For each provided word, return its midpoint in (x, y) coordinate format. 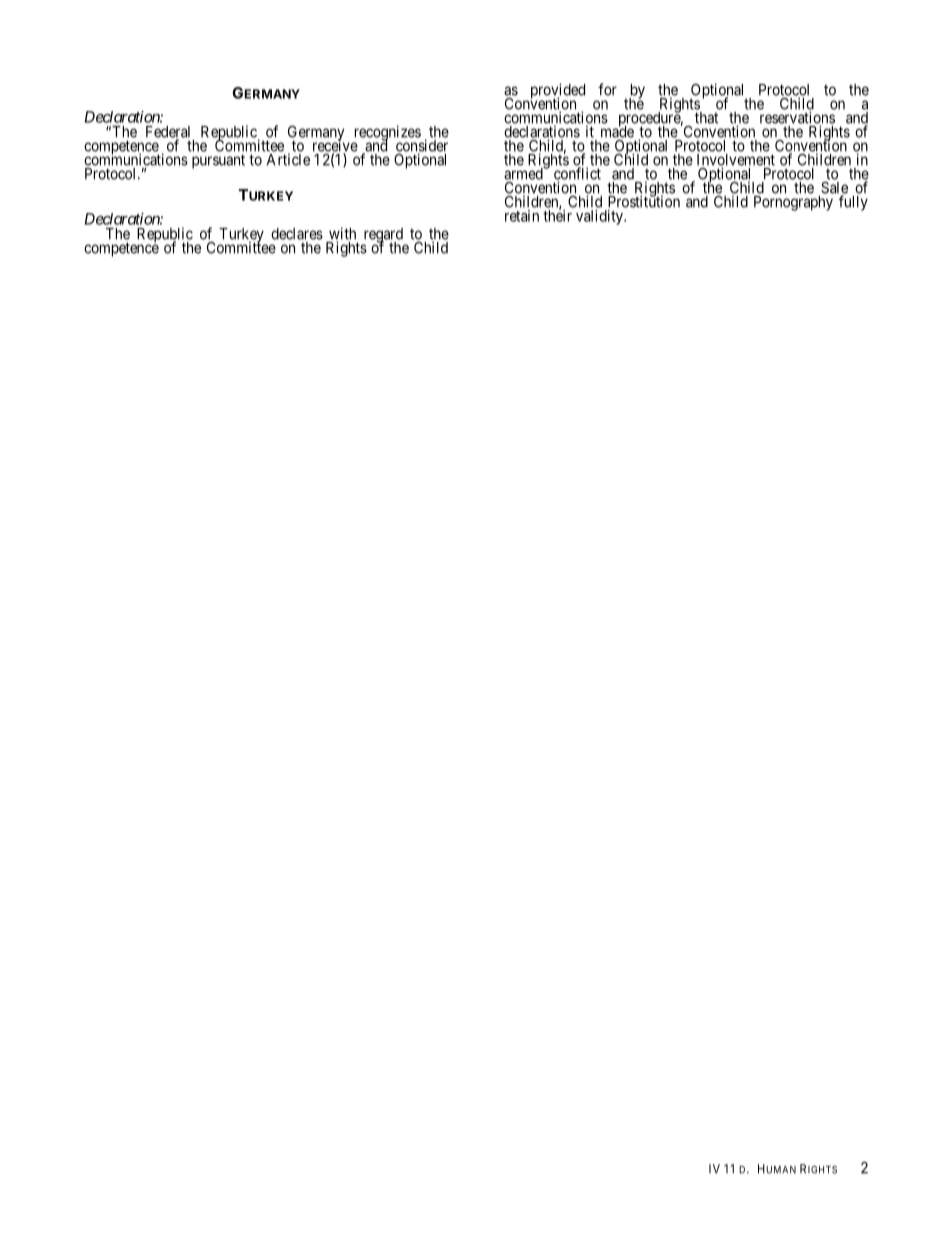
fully (853, 203)
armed (524, 174)
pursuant (218, 161)
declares (297, 234)
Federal (168, 133)
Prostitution (644, 201)
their (557, 215)
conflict (577, 174)
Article (288, 159)
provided (558, 92)
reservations (797, 118)
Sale (834, 188)
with (342, 234)
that (706, 118)
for (607, 89)
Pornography (793, 203)
